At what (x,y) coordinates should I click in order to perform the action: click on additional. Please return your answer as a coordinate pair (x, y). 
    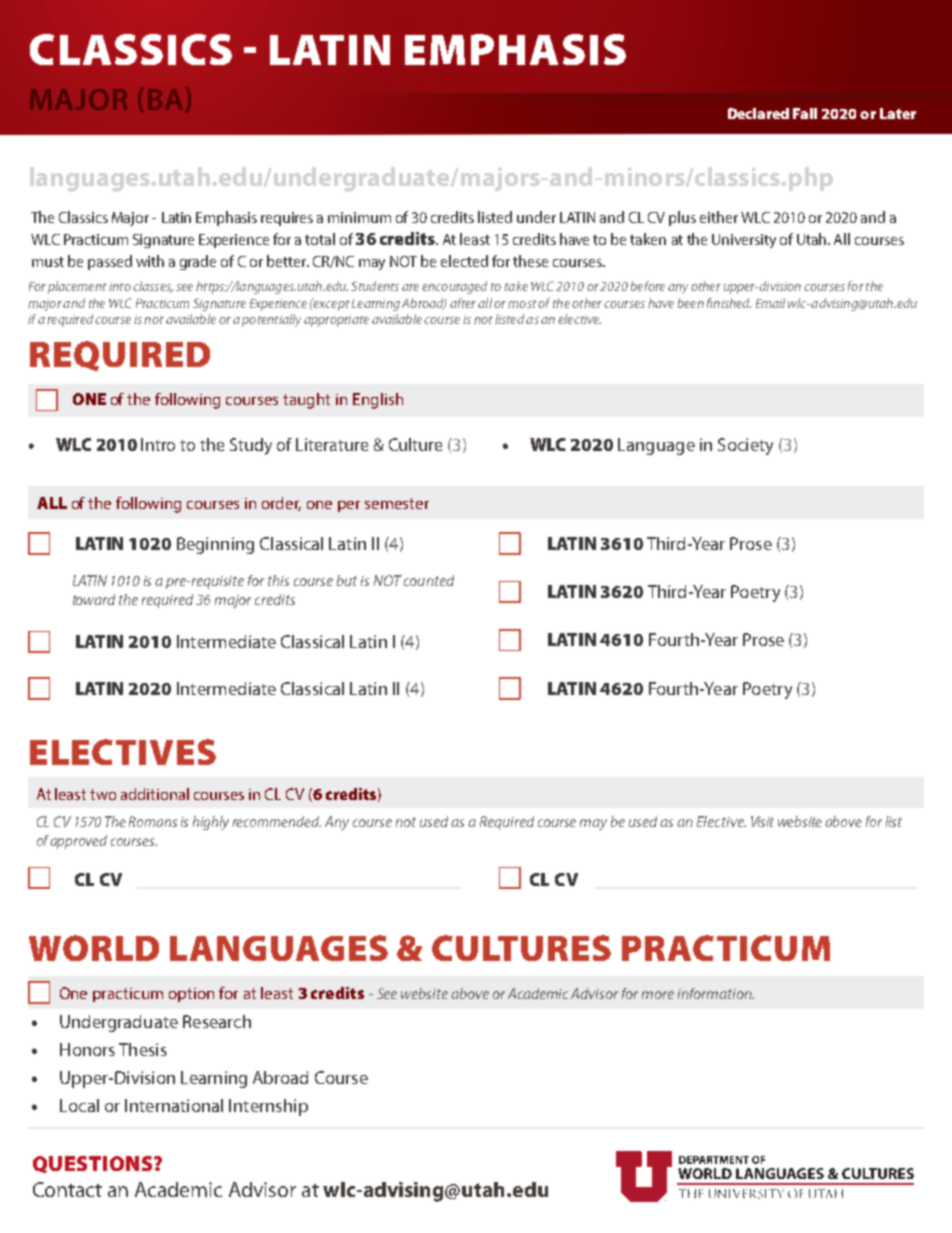
    Looking at the image, I should click on (155, 794).
